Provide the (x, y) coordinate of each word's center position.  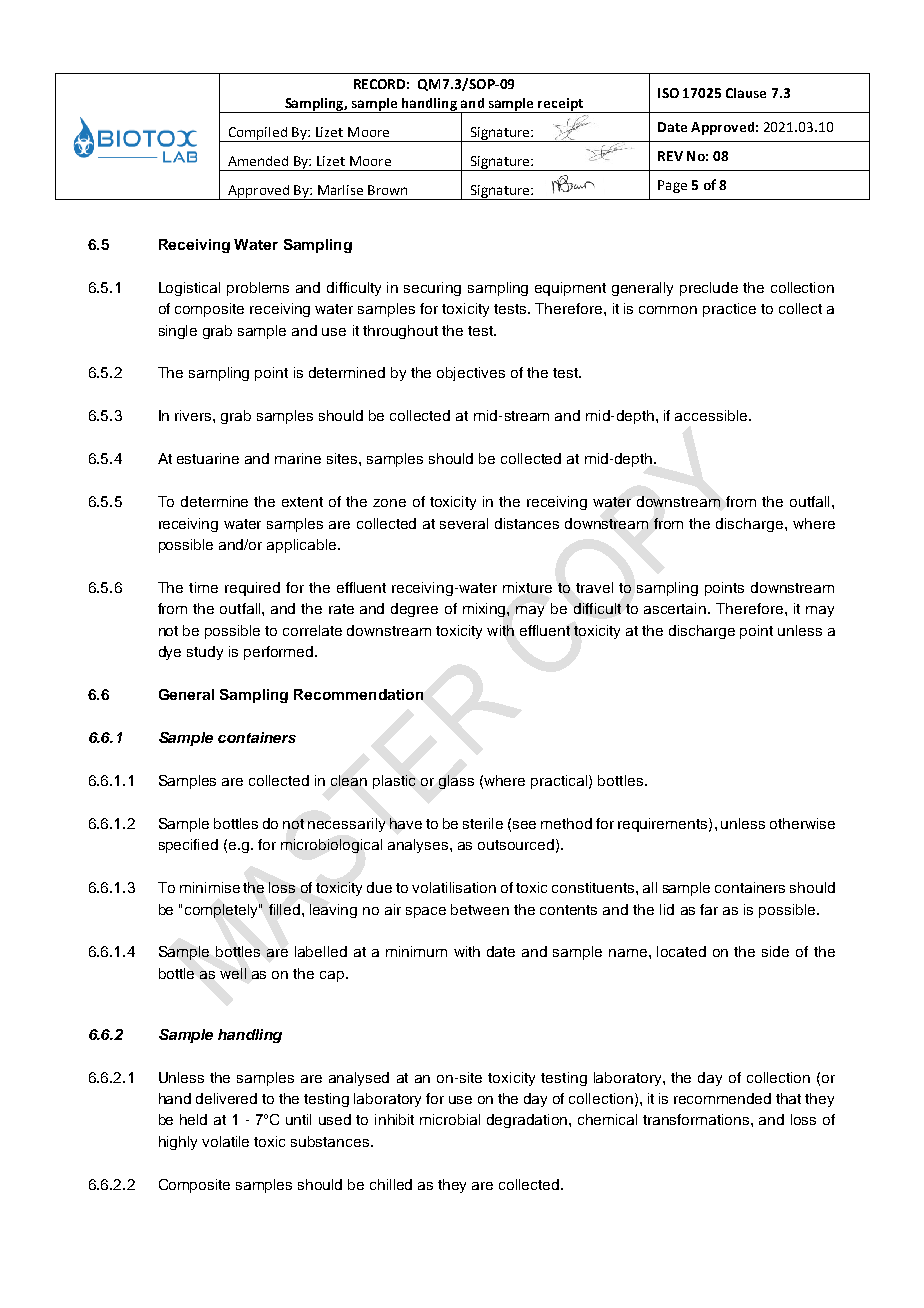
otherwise (802, 823)
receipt (561, 105)
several (464, 523)
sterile (483, 823)
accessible (711, 415)
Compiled (257, 134)
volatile (225, 1141)
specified (188, 846)
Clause (746, 93)
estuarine (208, 458)
